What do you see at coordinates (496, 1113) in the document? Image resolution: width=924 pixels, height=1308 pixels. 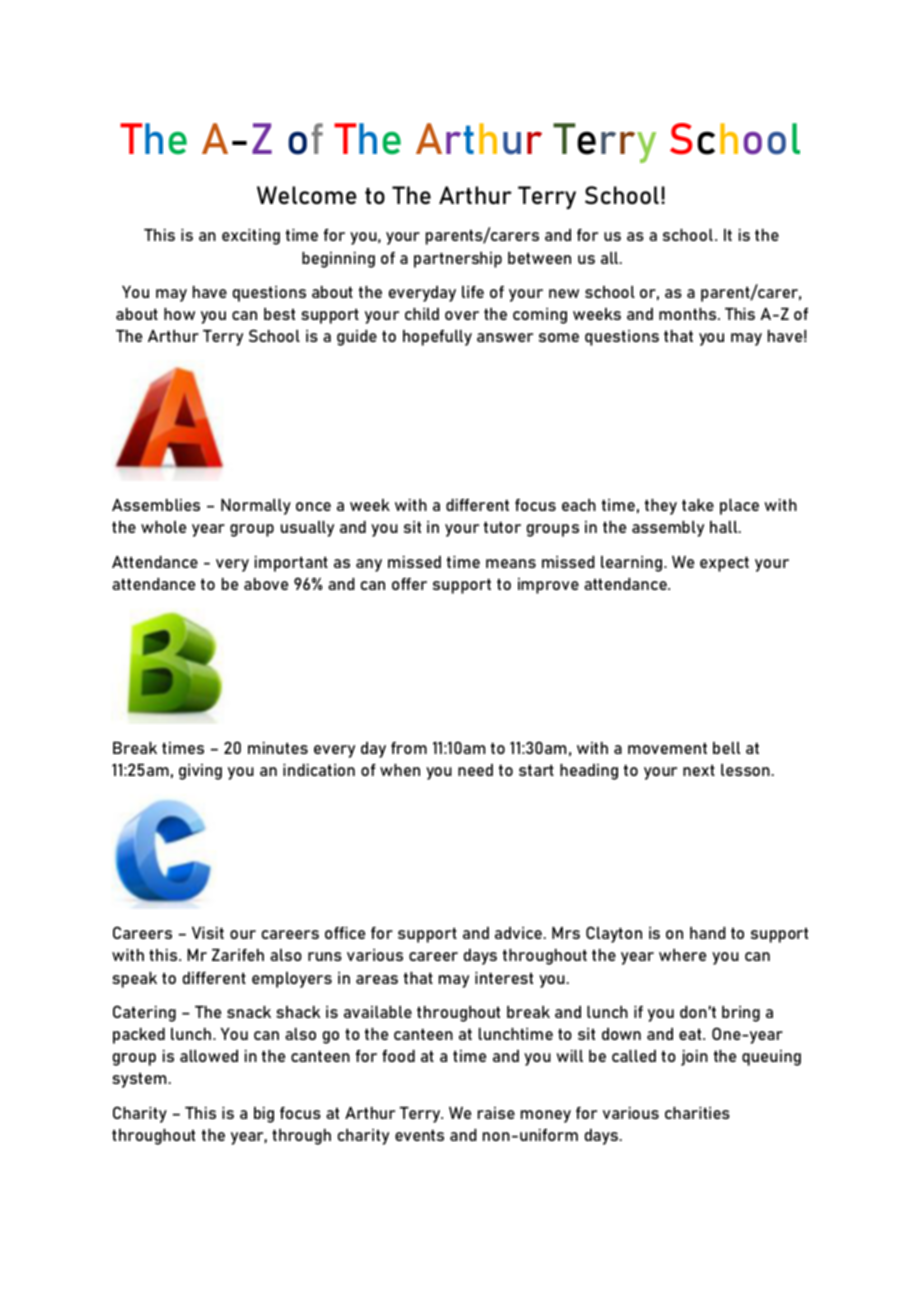 I see `raise` at bounding box center [496, 1113].
